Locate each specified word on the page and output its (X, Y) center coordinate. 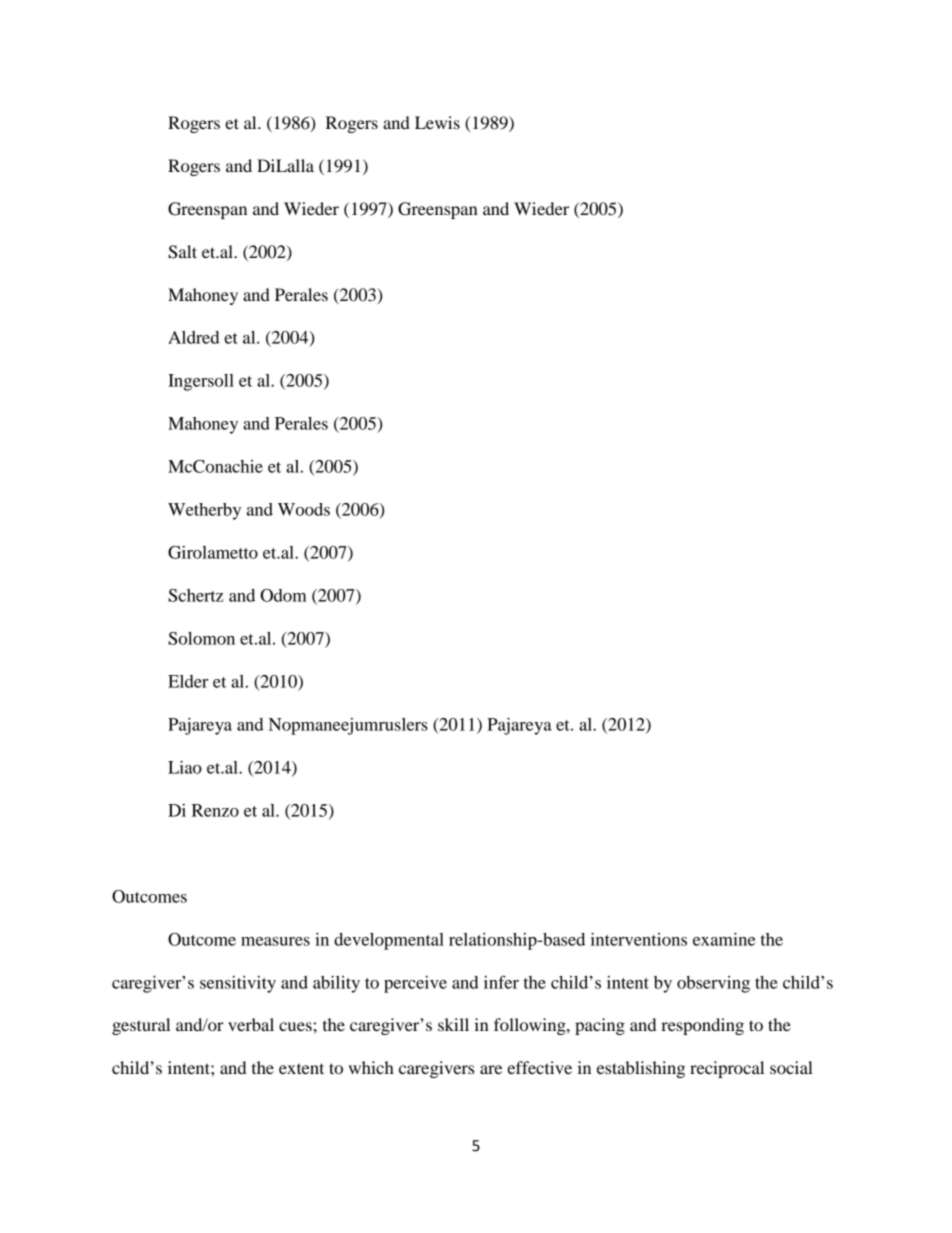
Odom (283, 595)
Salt (182, 252)
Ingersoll (201, 382)
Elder (188, 681)
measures (275, 941)
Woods (304, 509)
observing (713, 984)
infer (501, 982)
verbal (251, 1024)
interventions (639, 939)
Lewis (437, 122)
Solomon (201, 638)
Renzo (215, 810)
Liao (185, 767)
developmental (389, 941)
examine (724, 939)
